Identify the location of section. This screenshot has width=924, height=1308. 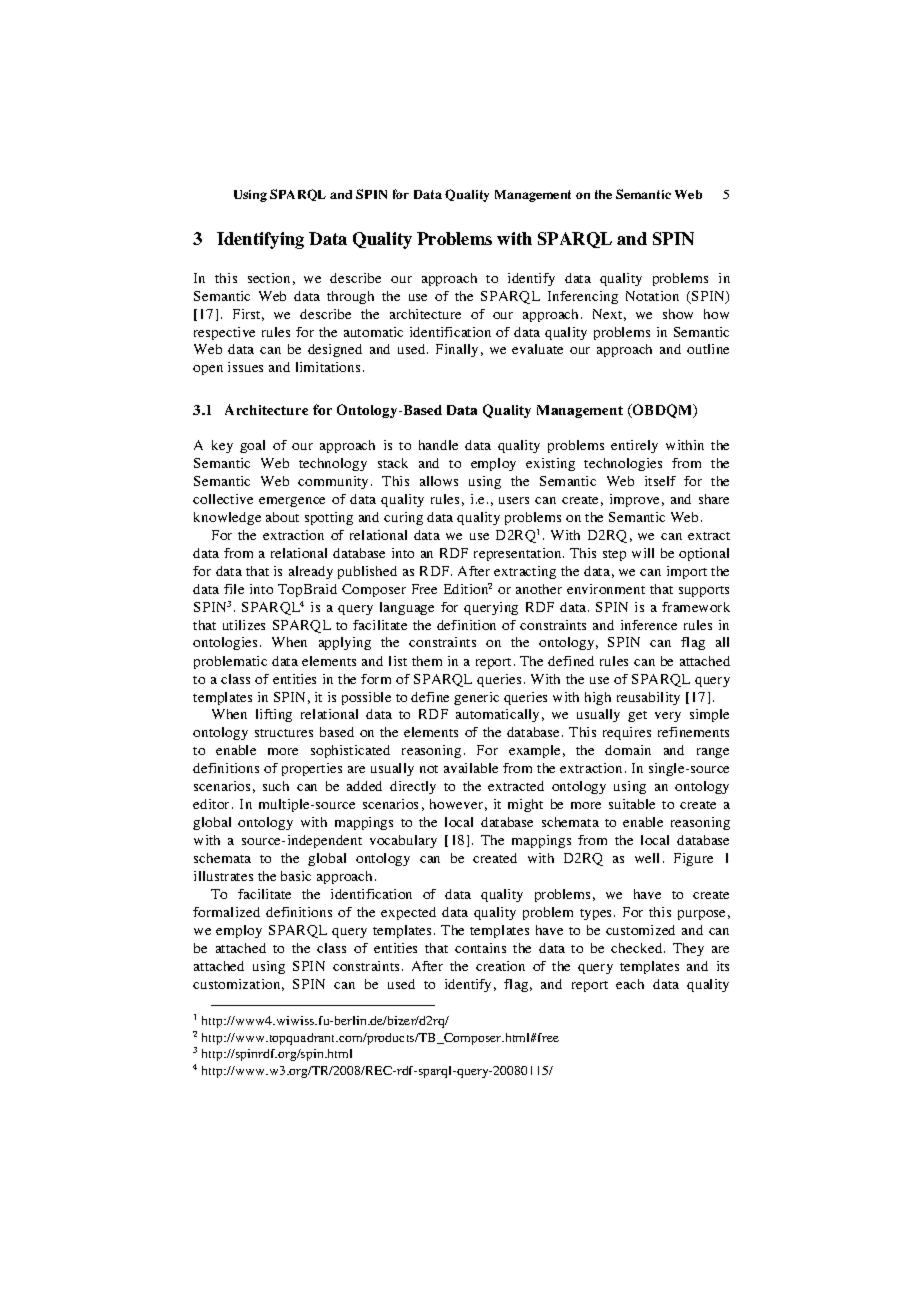
(269, 278).
